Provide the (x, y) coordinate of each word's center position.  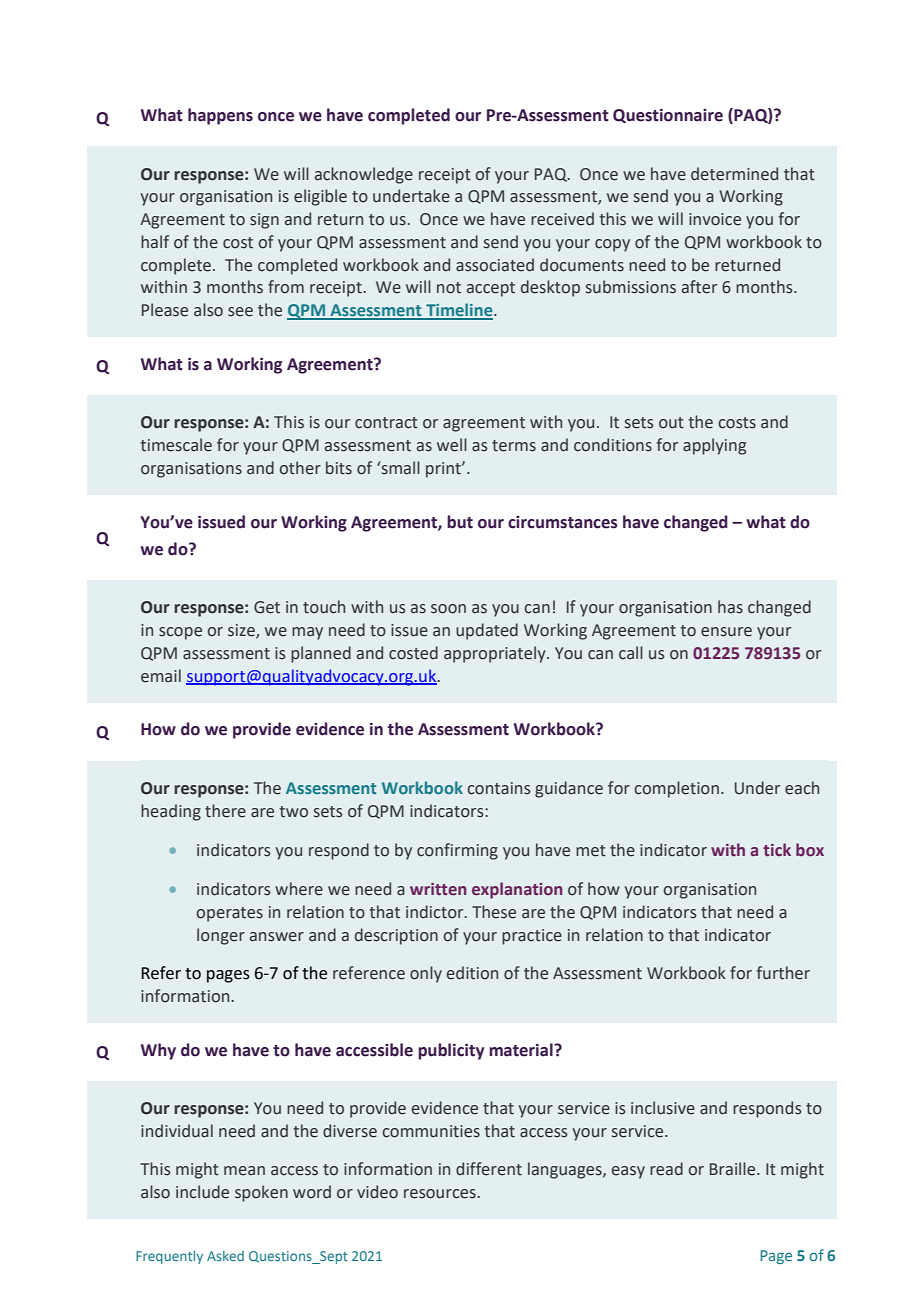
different (489, 1169)
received (562, 219)
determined (734, 174)
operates (229, 914)
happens (220, 116)
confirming (457, 851)
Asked (225, 1255)
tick (777, 849)
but (460, 522)
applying (714, 446)
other (300, 468)
